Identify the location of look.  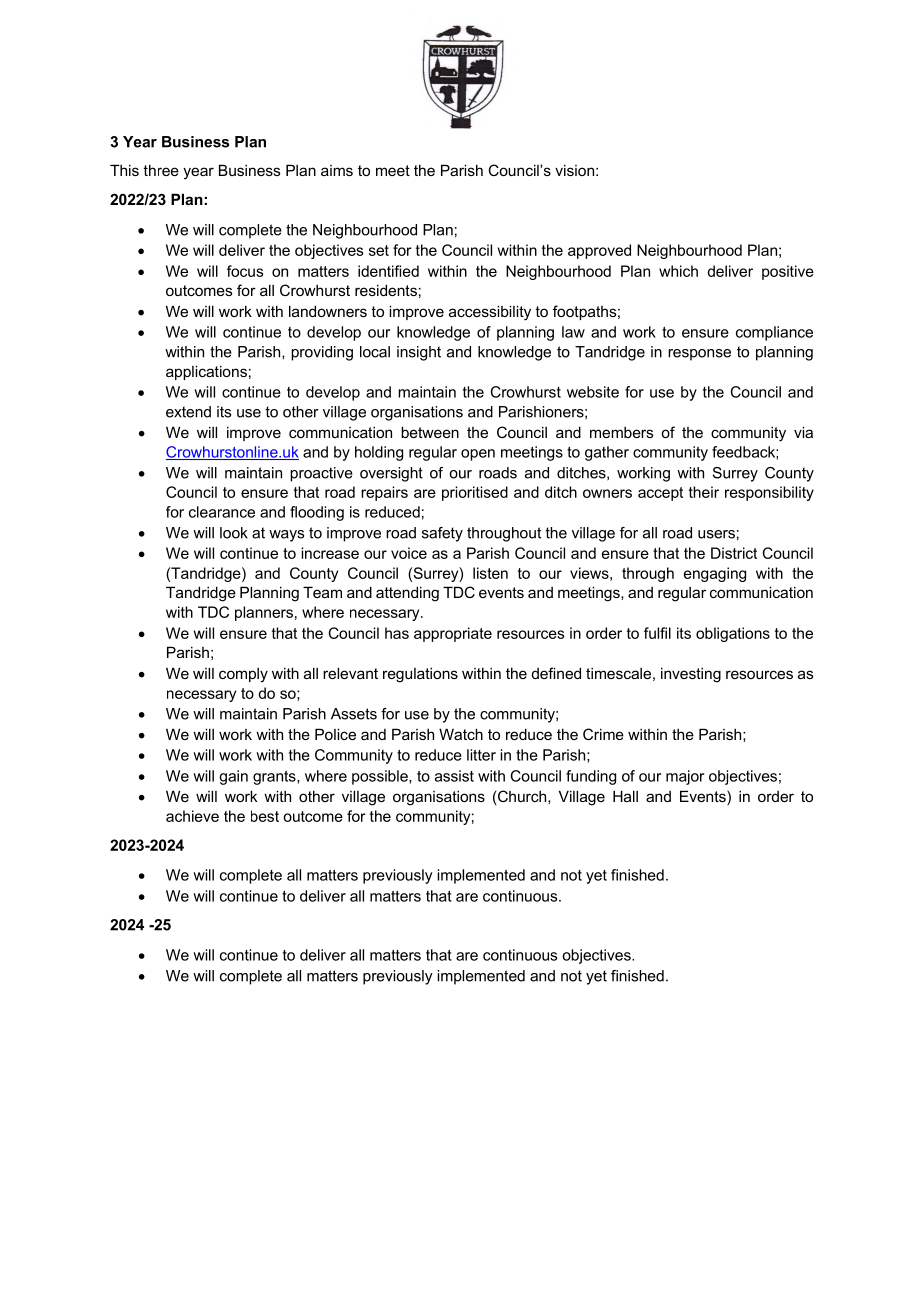
(234, 533).
